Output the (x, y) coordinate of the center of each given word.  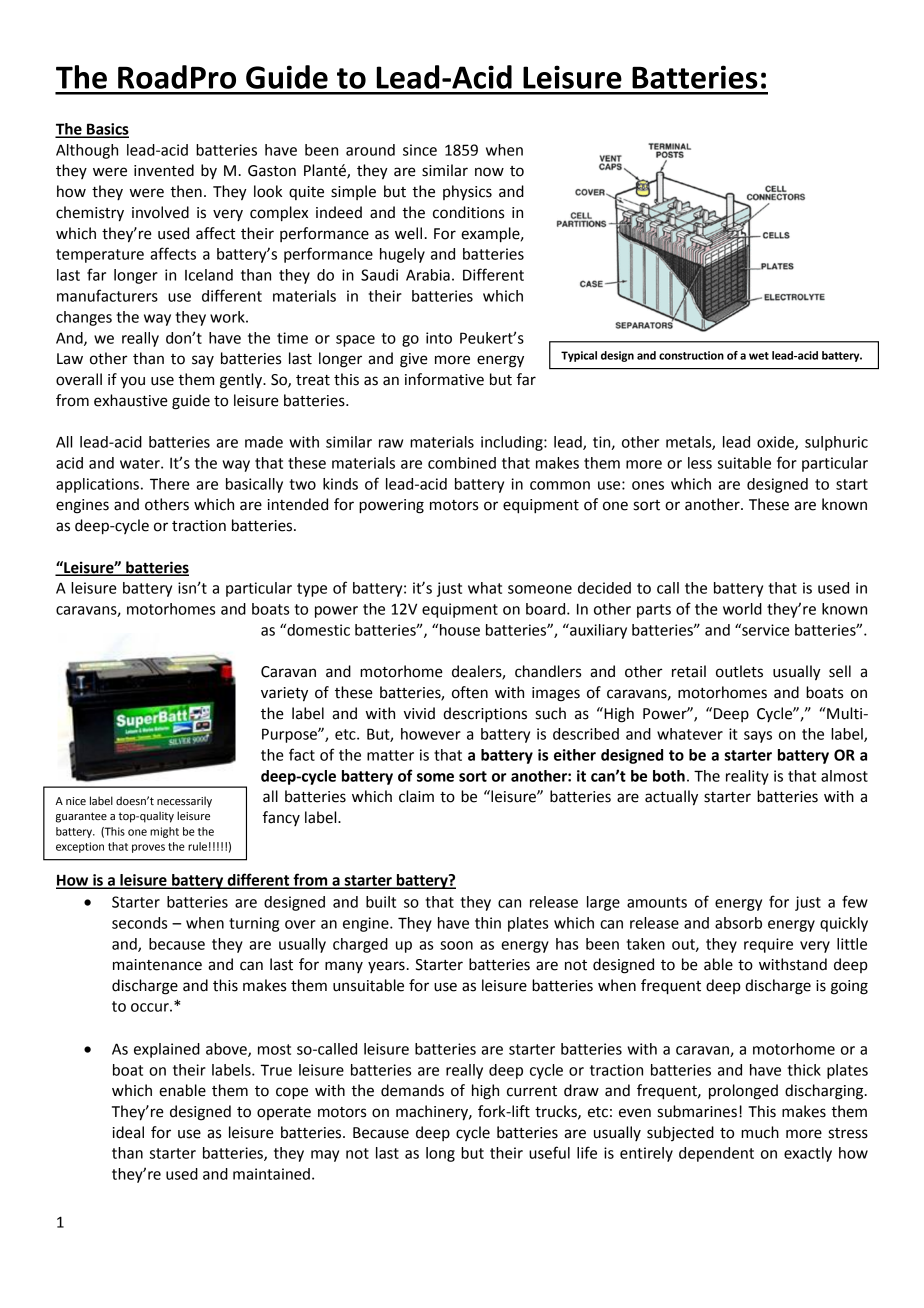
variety (284, 694)
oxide (776, 443)
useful (549, 1152)
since (420, 150)
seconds (139, 923)
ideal (128, 1132)
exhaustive (131, 400)
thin (488, 923)
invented (164, 170)
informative (444, 379)
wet (759, 356)
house (460, 630)
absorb (738, 923)
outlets (739, 671)
